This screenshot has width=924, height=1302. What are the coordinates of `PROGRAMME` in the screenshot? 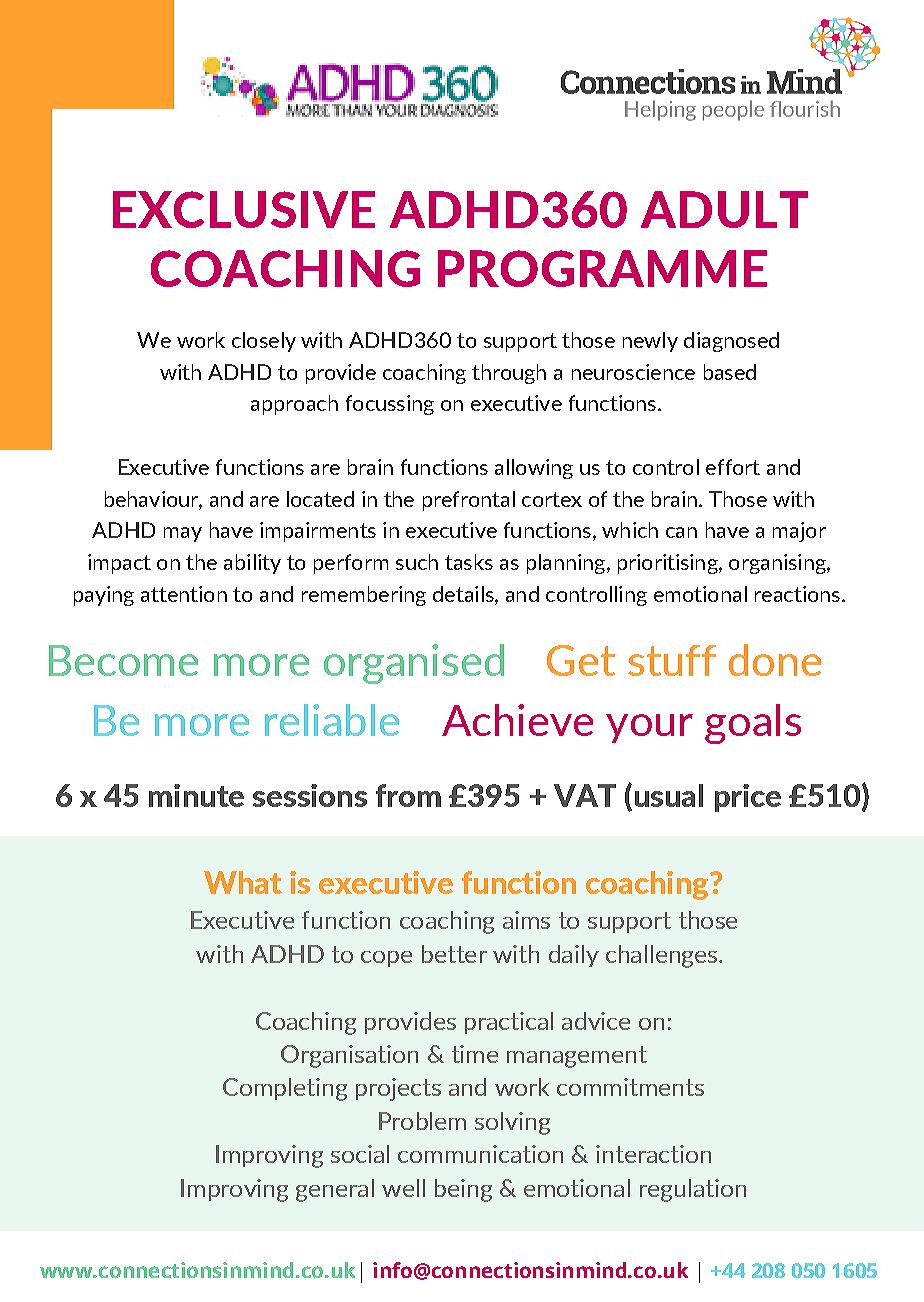 It's located at (602, 268).
